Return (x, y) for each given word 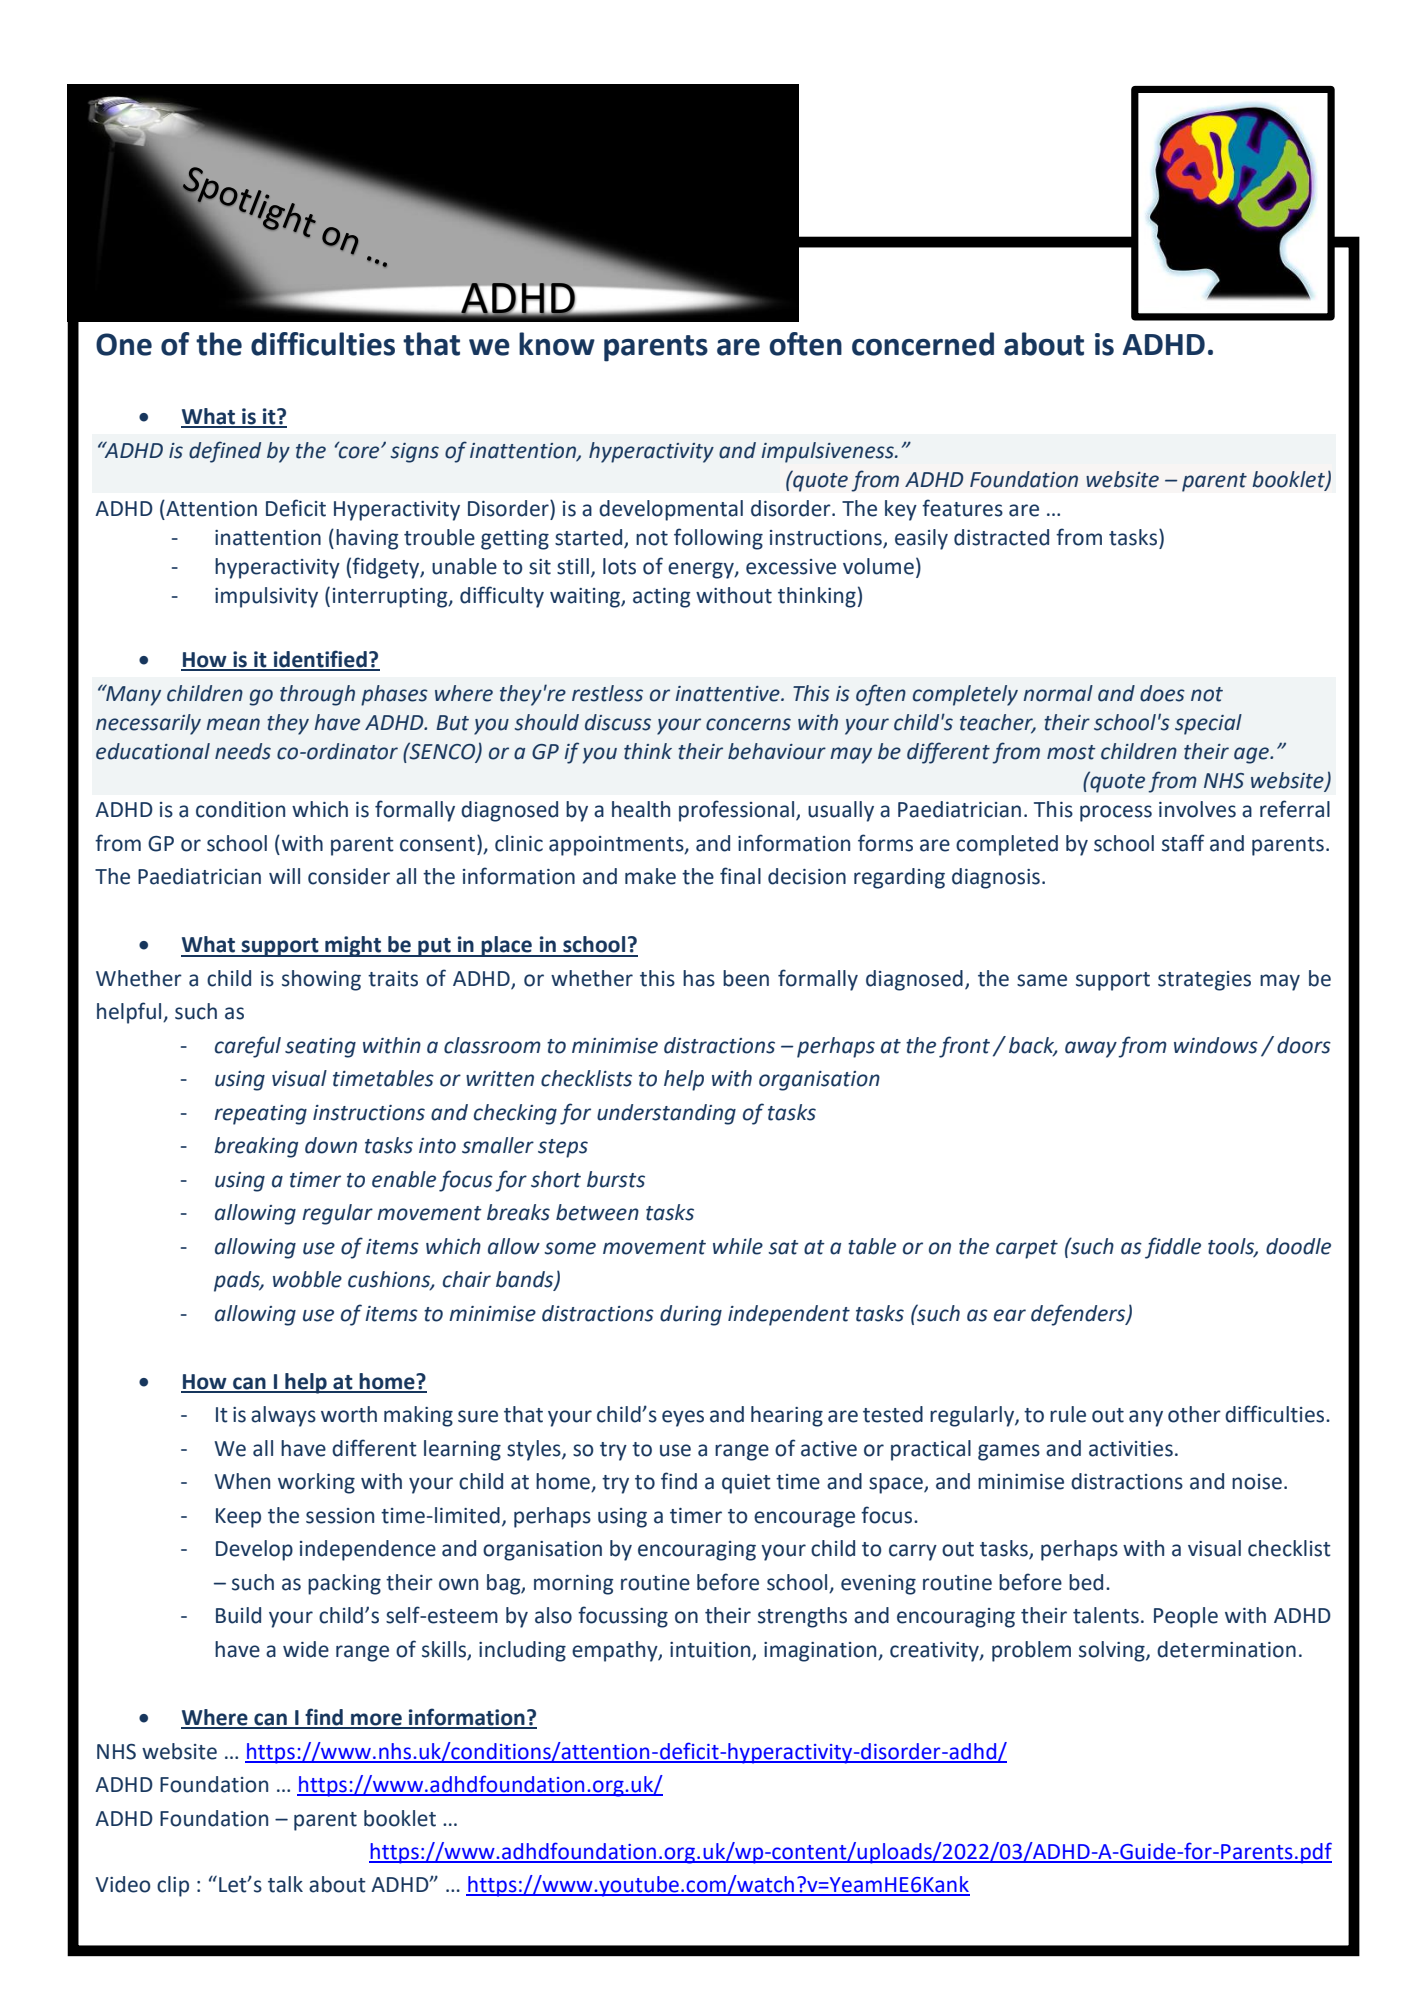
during (691, 1315)
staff (1183, 843)
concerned (923, 344)
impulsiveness (828, 452)
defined (225, 452)
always (283, 1416)
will (284, 876)
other (1194, 1414)
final (740, 876)
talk (285, 1884)
